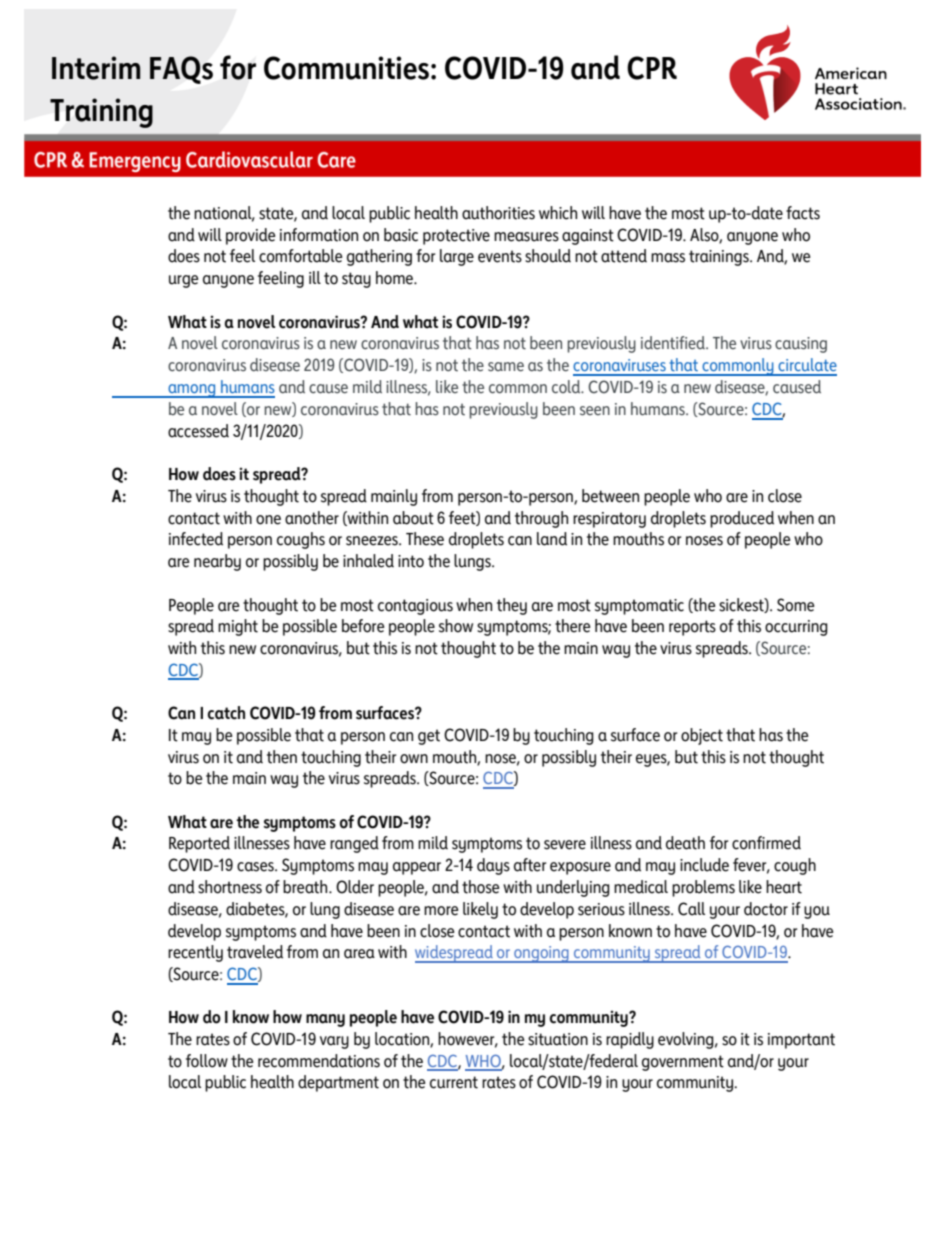 The height and width of the screenshot is (1233, 952). Describe the element at coordinates (457, 257) in the screenshot. I see `large` at that location.
